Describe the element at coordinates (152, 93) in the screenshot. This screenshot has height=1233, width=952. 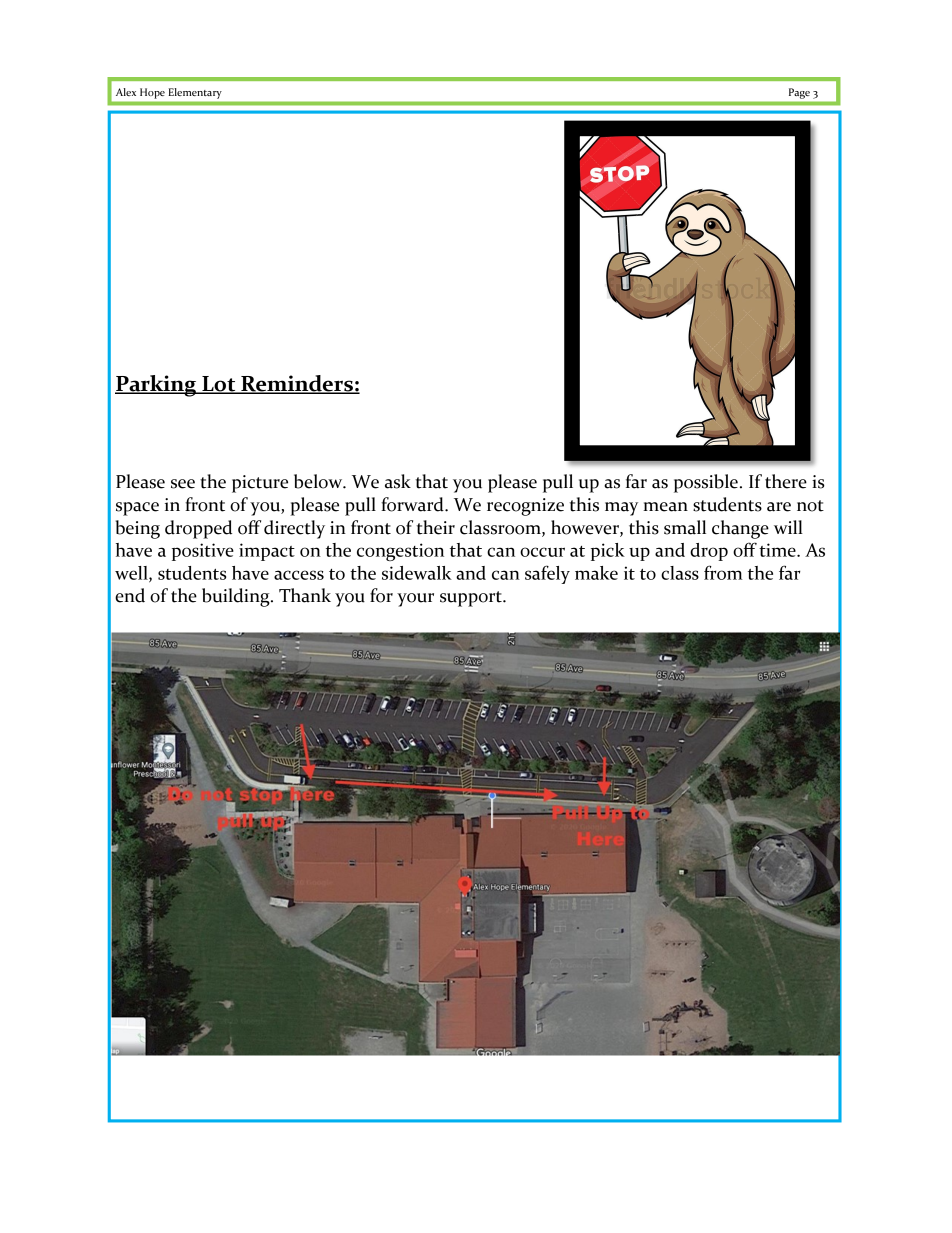
I see `Hope` at that location.
